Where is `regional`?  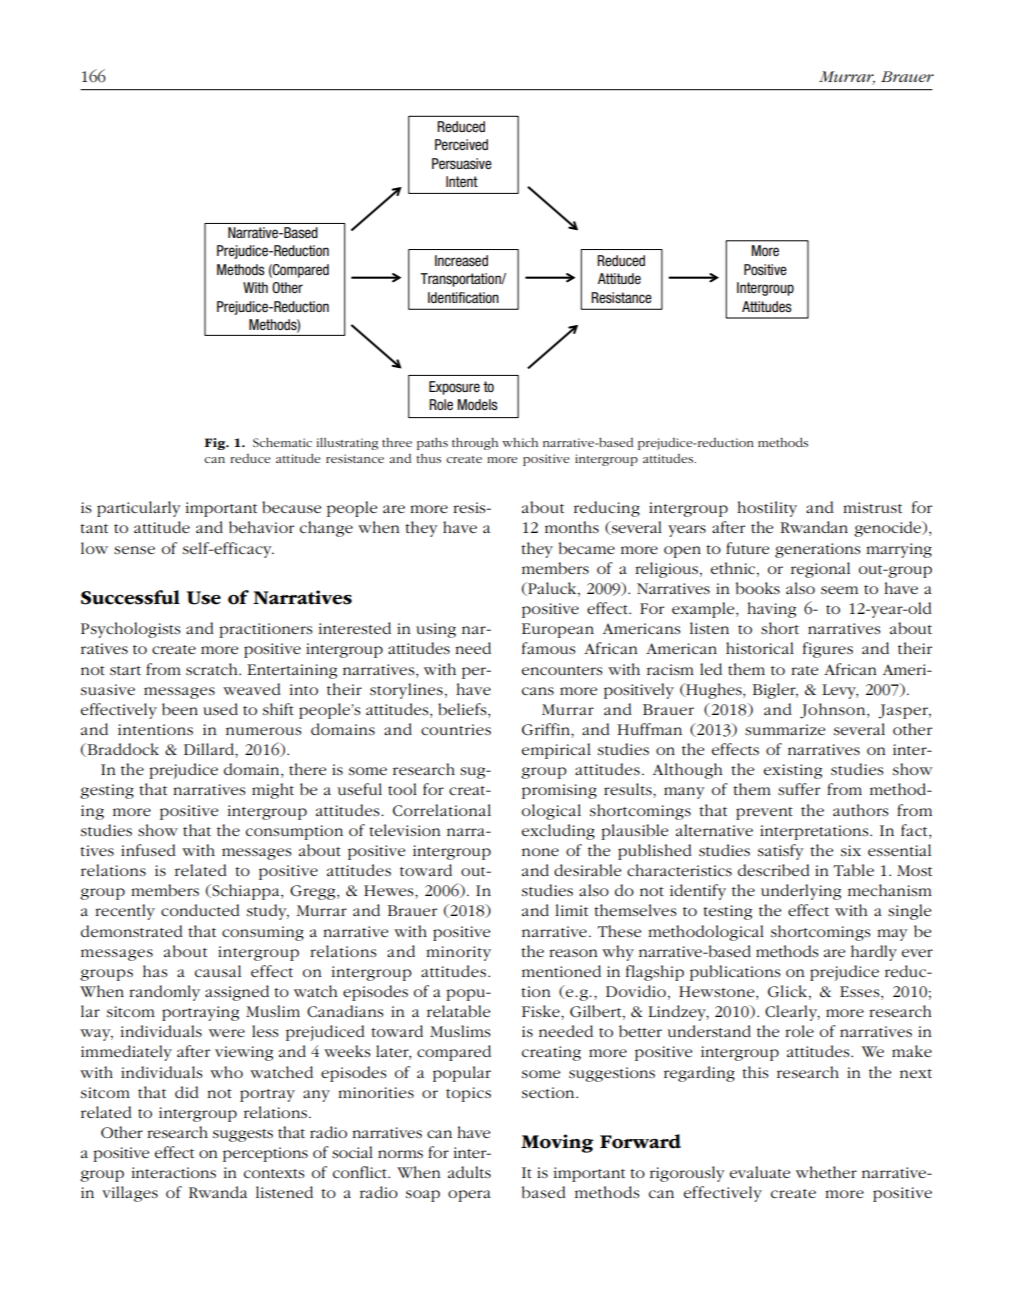
regional is located at coordinates (820, 570).
